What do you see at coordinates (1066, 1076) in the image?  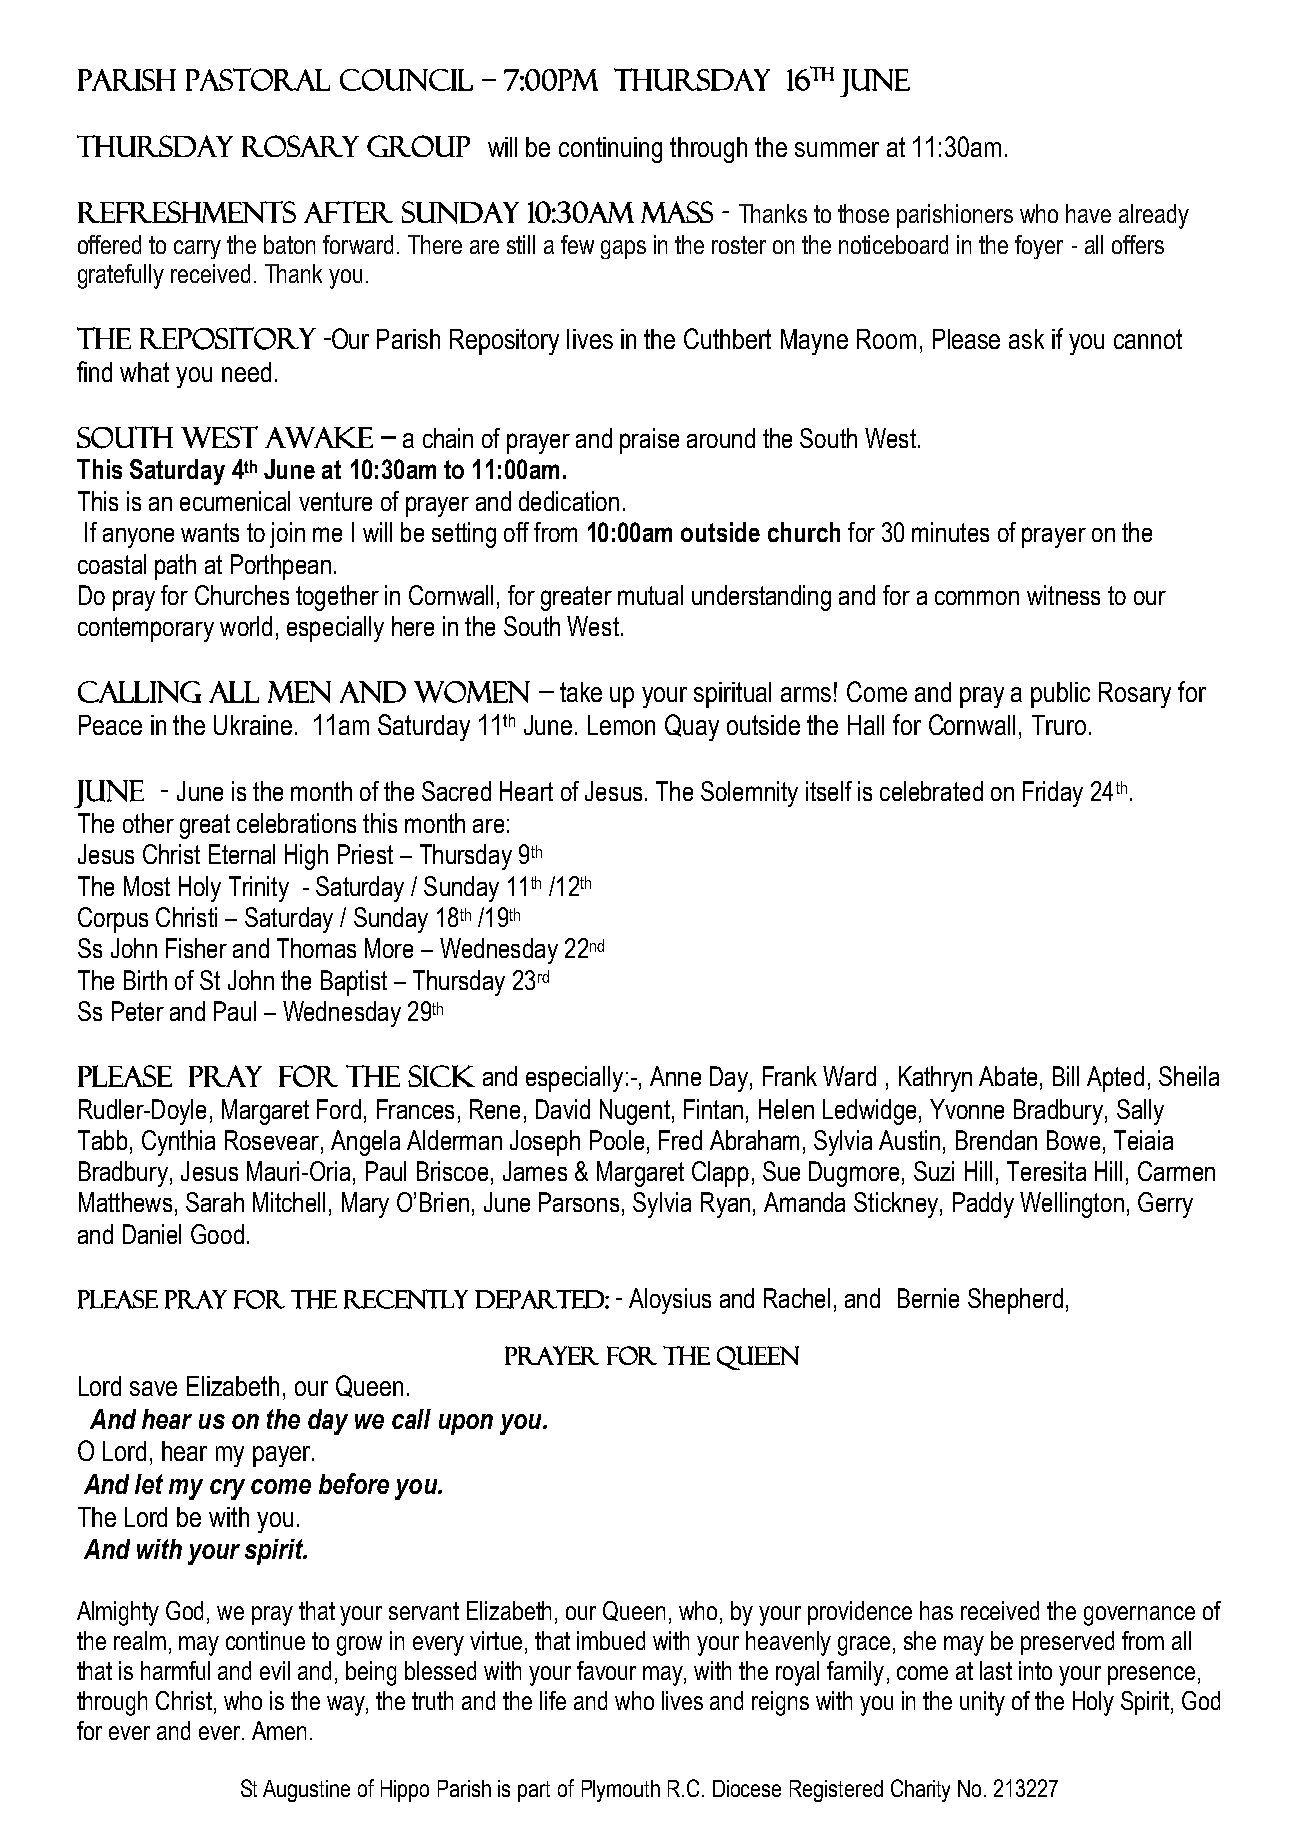 I see `Bill` at bounding box center [1066, 1076].
